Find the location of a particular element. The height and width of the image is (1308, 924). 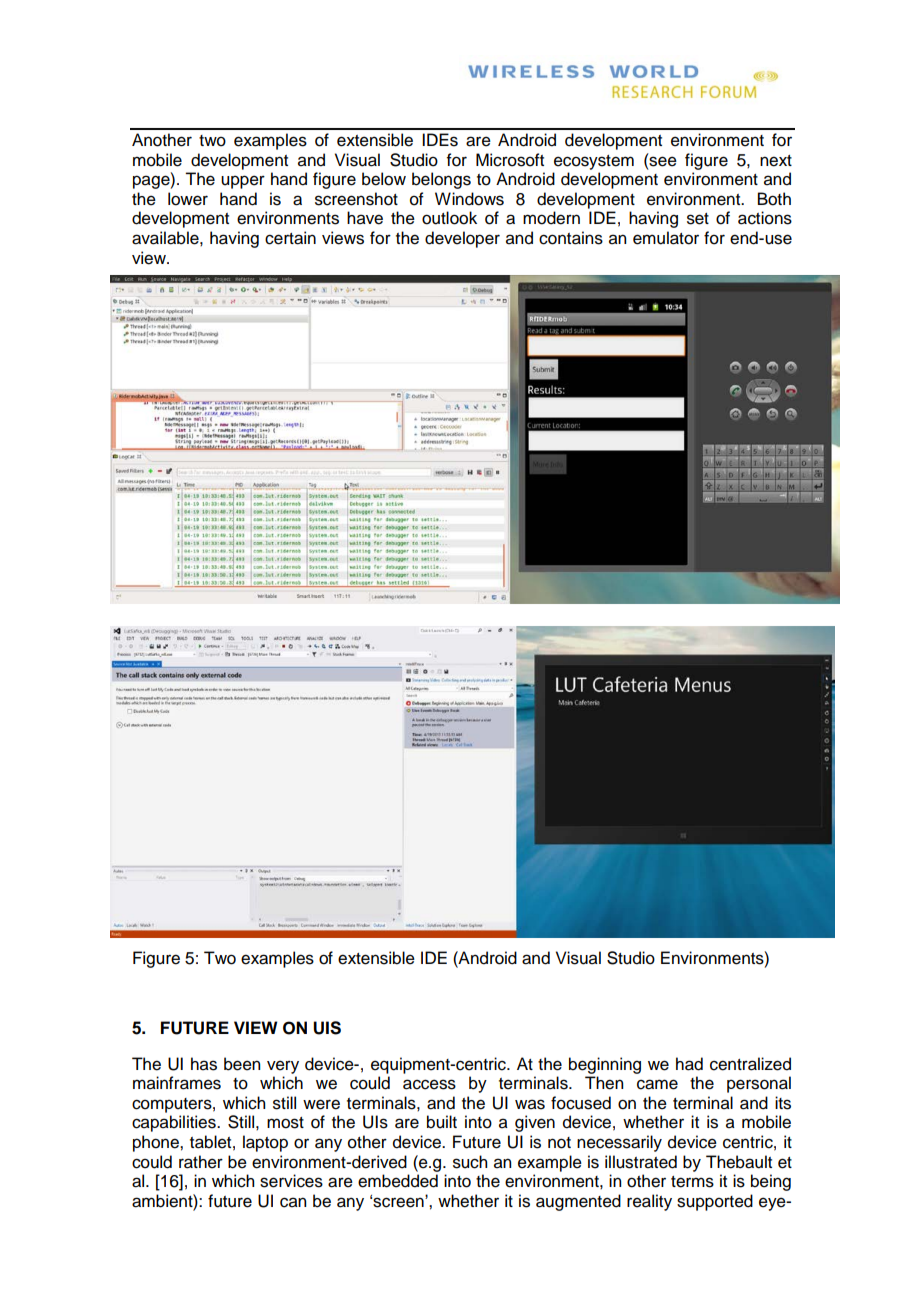

had is located at coordinates (689, 1064).
